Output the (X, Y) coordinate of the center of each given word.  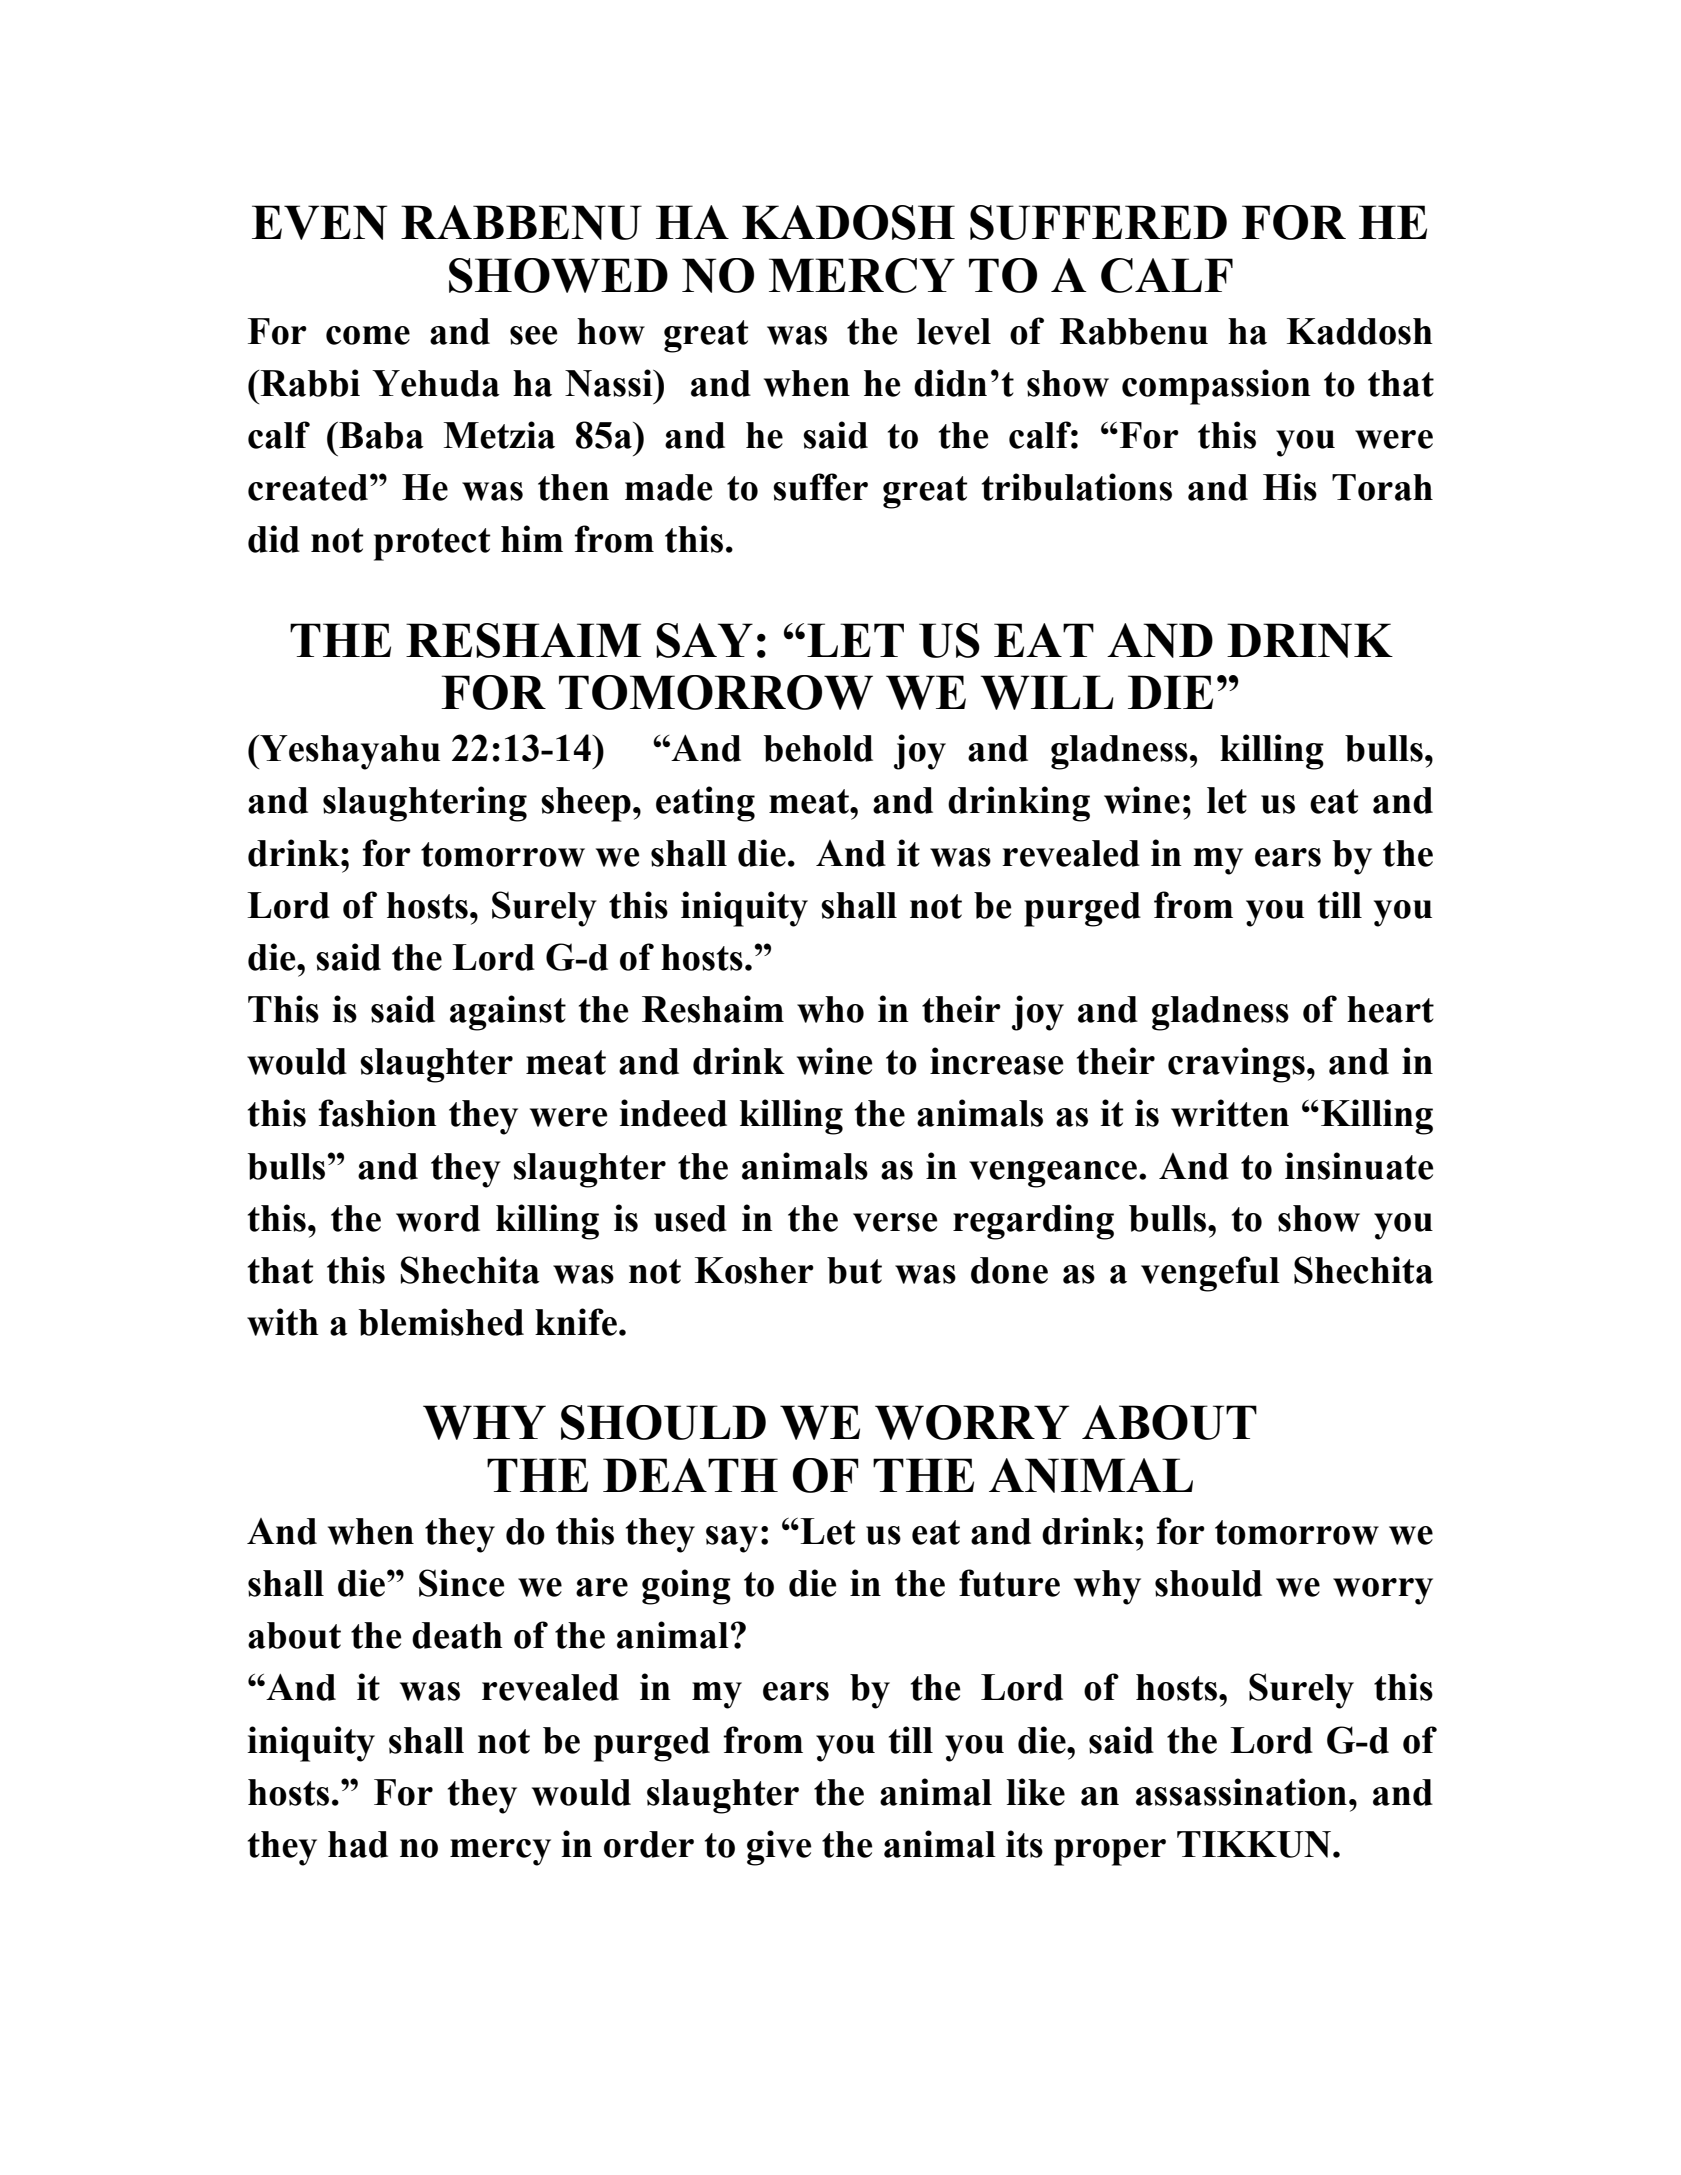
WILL (1047, 692)
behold (818, 748)
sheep (586, 804)
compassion (1216, 387)
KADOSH (848, 222)
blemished (441, 1322)
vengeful (1210, 1274)
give (779, 1848)
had (358, 1844)
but (854, 1270)
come (368, 335)
